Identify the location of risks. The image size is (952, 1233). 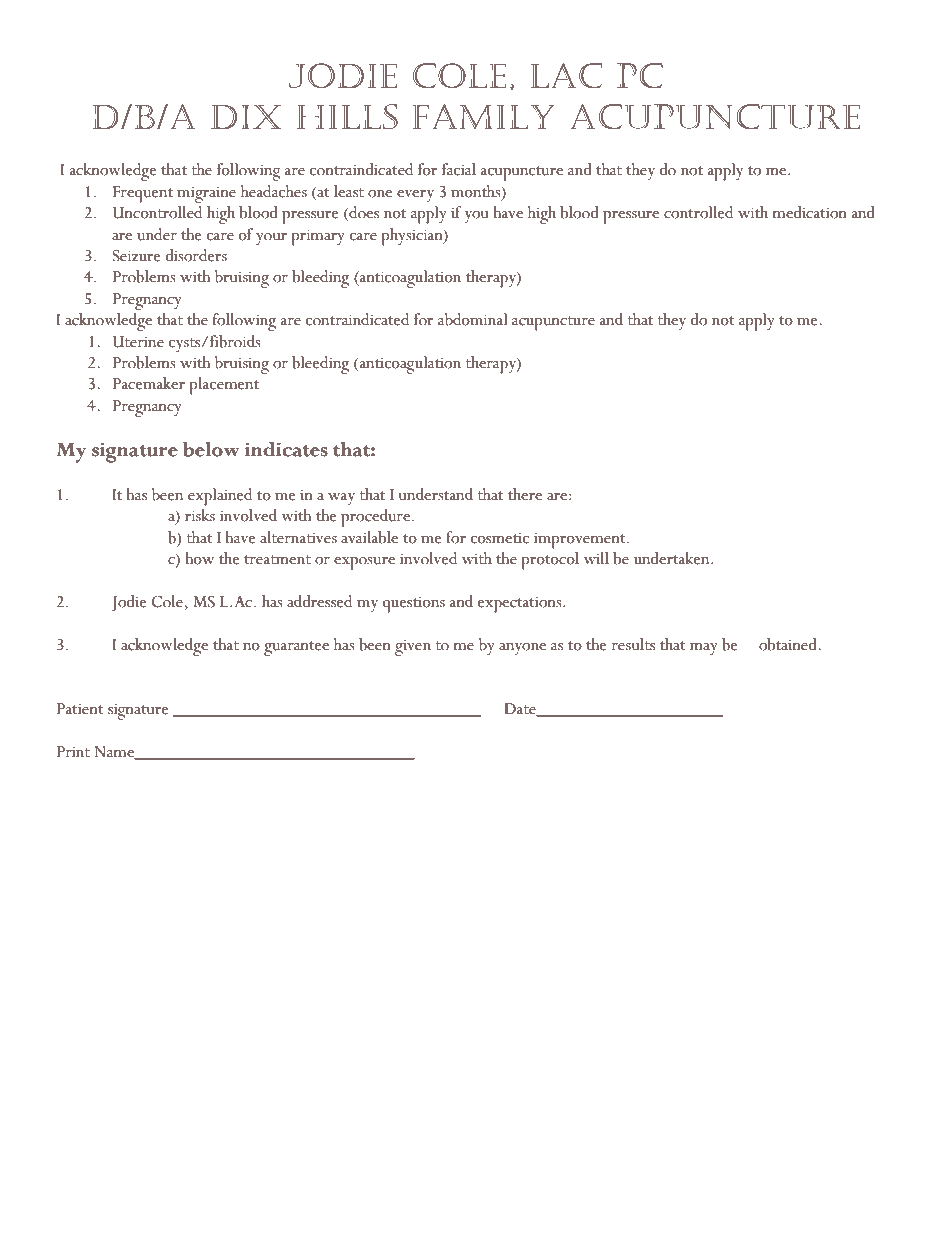
(200, 515).
